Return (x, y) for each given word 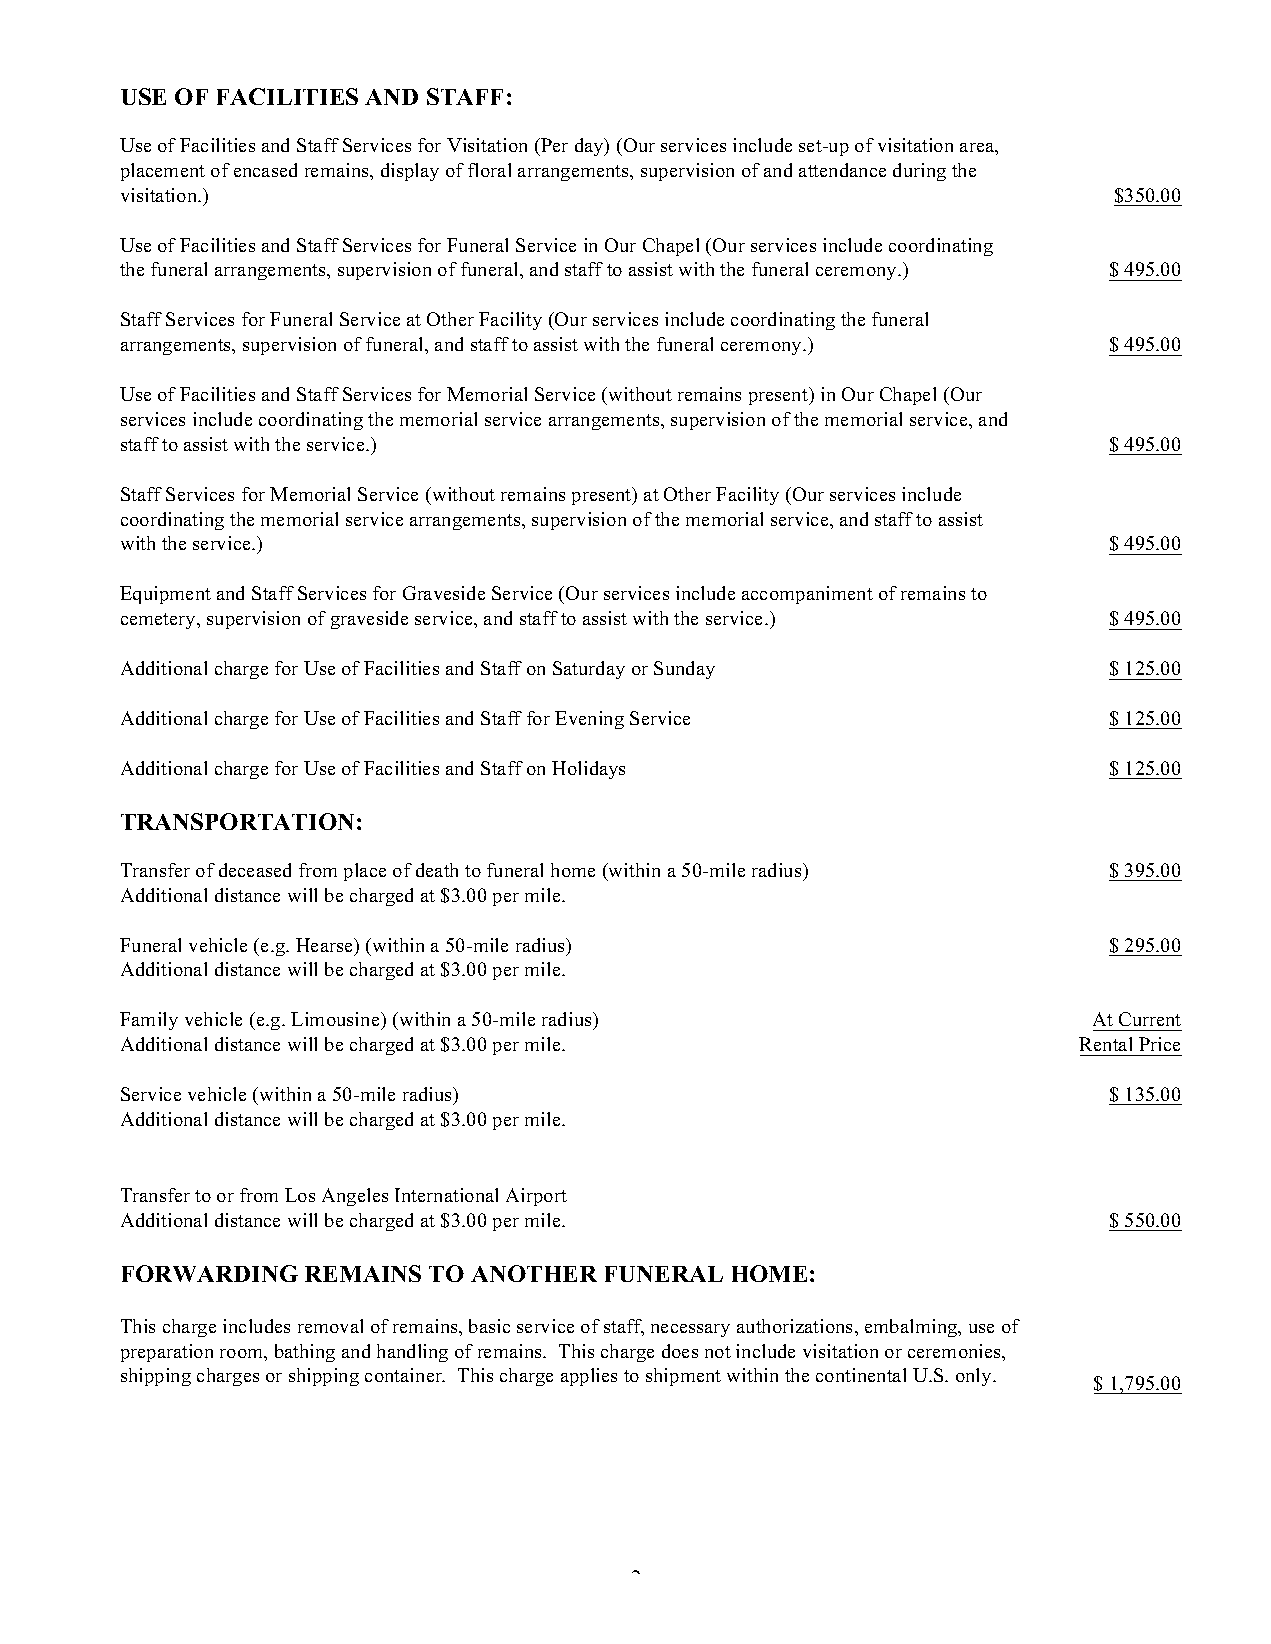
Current (1150, 1019)
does (680, 1351)
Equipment (165, 595)
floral (489, 170)
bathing (305, 1353)
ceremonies (956, 1352)
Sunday (684, 670)
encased (265, 170)
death (437, 870)
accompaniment (807, 595)
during (919, 172)
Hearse (325, 945)
